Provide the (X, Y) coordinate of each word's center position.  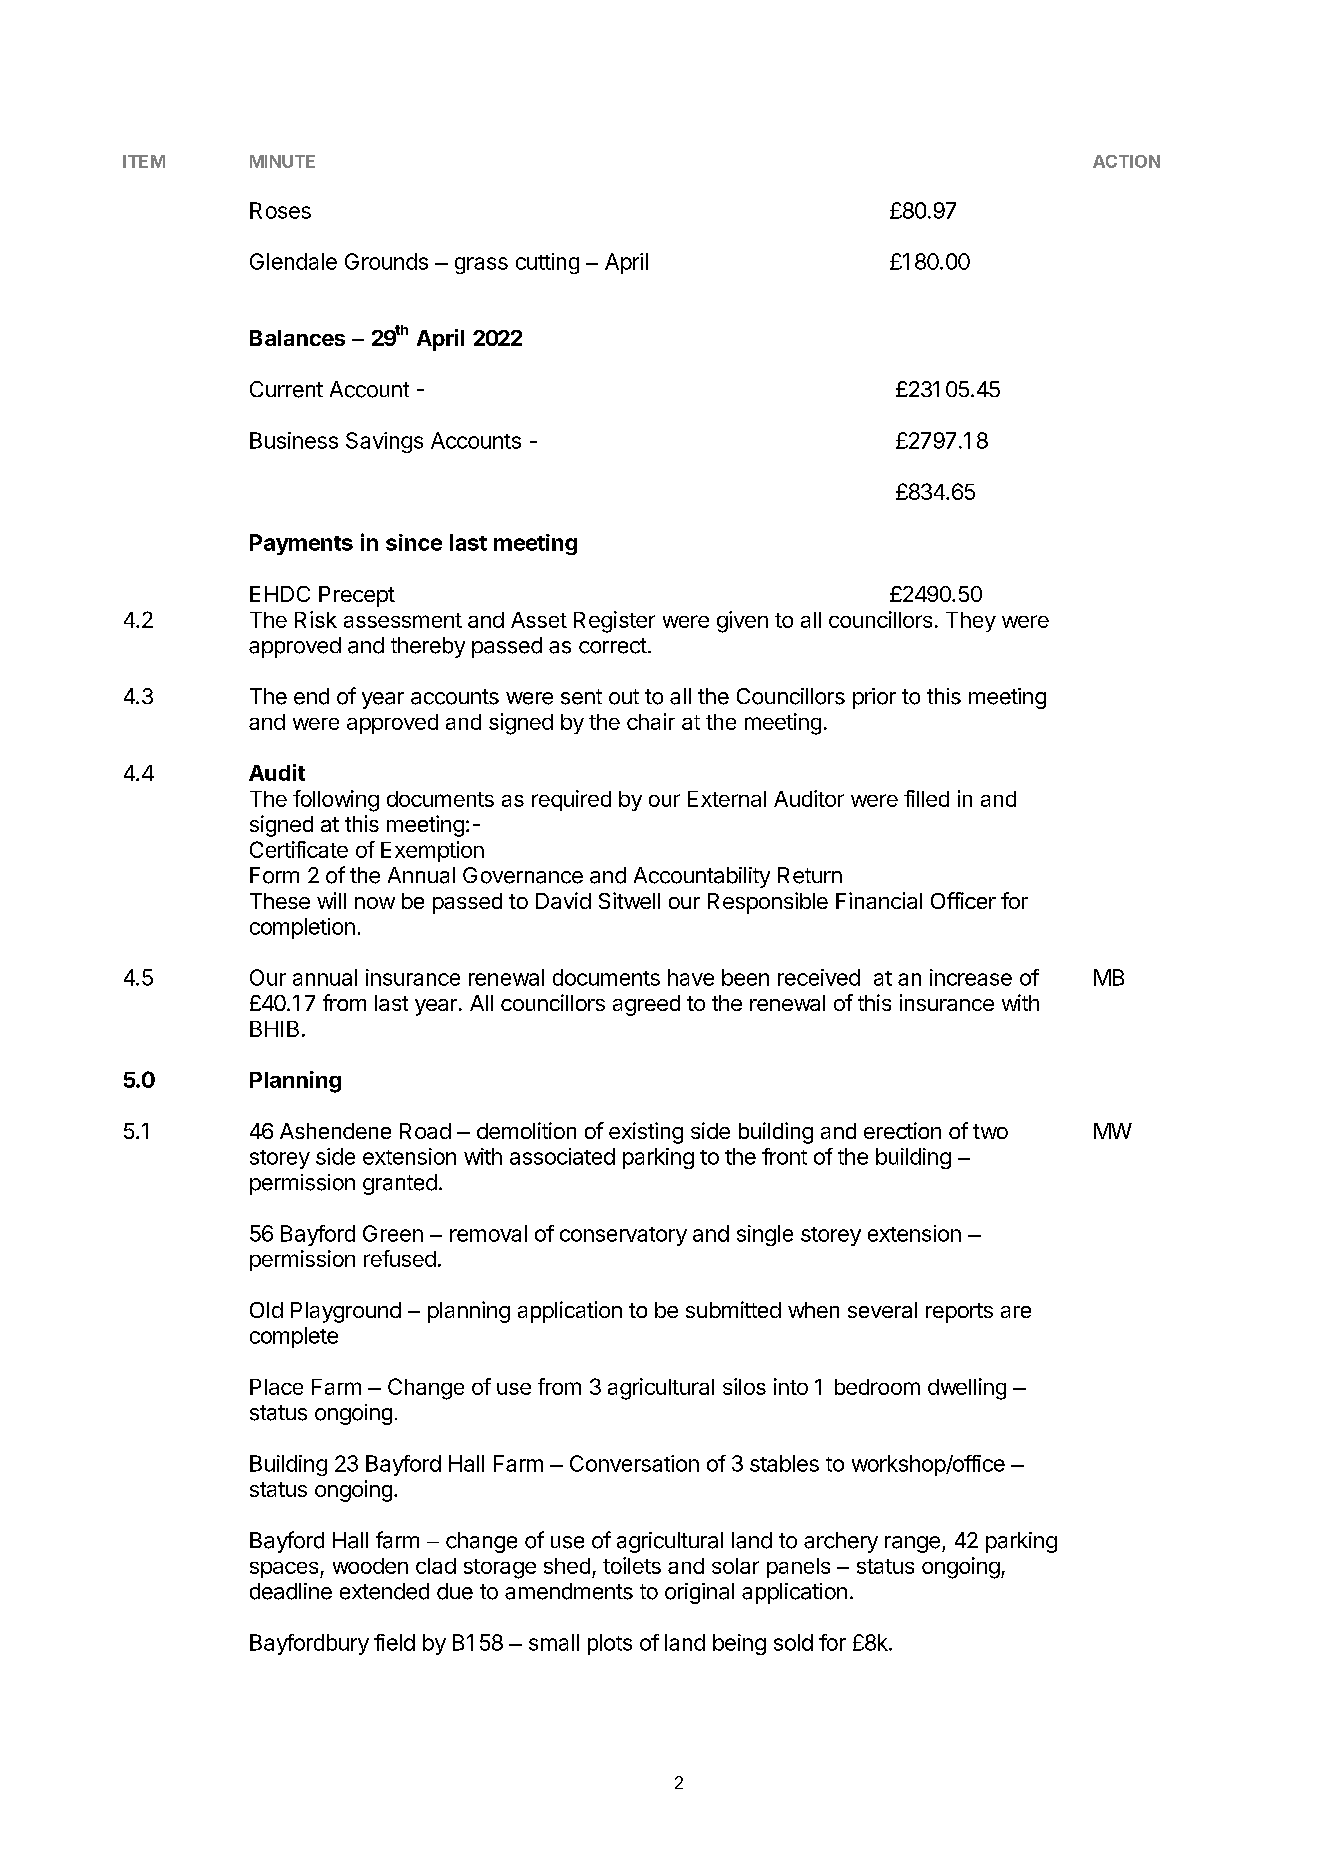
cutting (547, 263)
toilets (632, 1565)
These (280, 901)
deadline (291, 1591)
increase (971, 977)
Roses (280, 210)
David (563, 900)
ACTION (1126, 161)
